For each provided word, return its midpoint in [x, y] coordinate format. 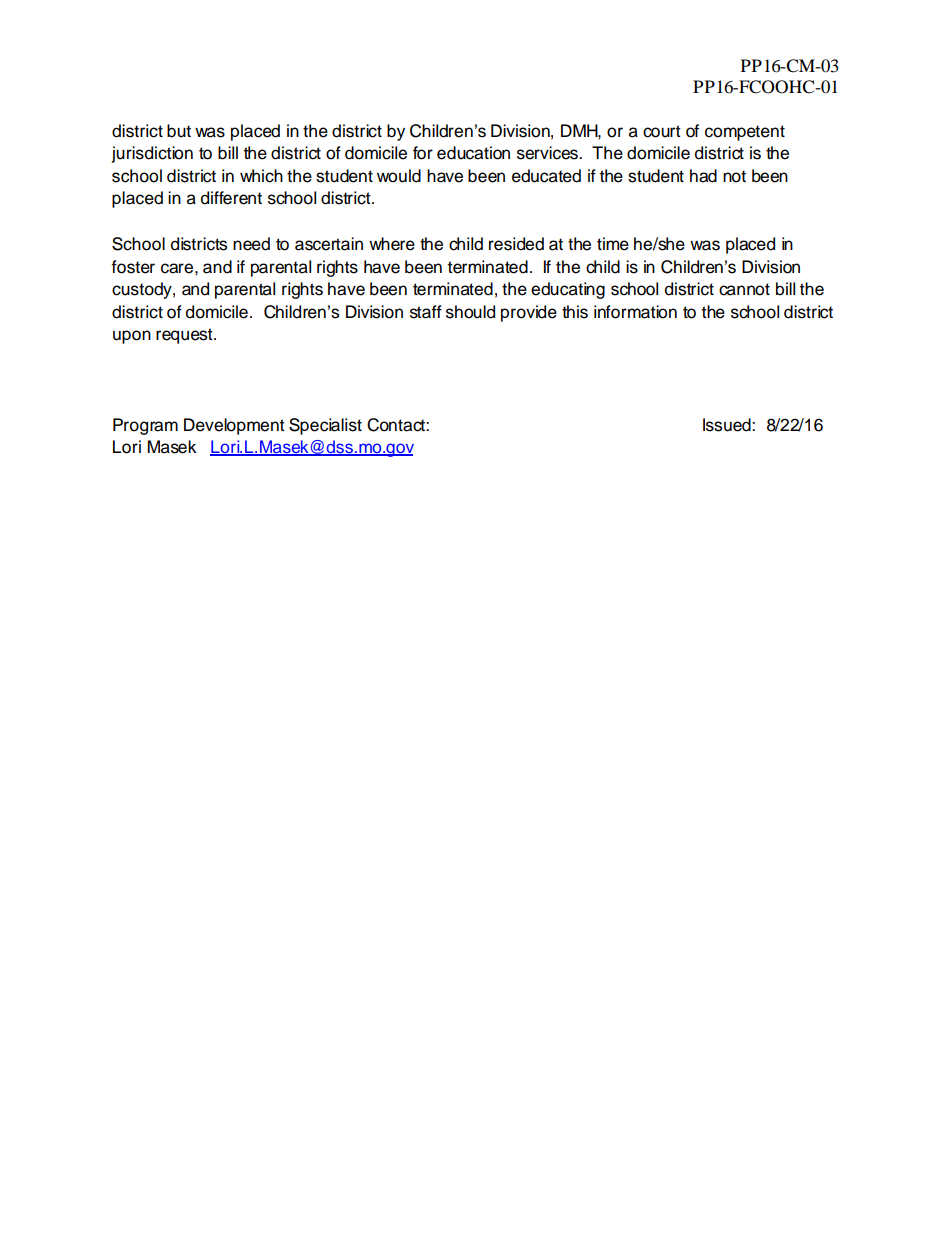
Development [234, 426]
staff [426, 312]
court [662, 131]
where [392, 244]
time [613, 244]
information [635, 312]
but [179, 131]
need [251, 244]
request [185, 336]
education [473, 153]
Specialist [325, 426]
